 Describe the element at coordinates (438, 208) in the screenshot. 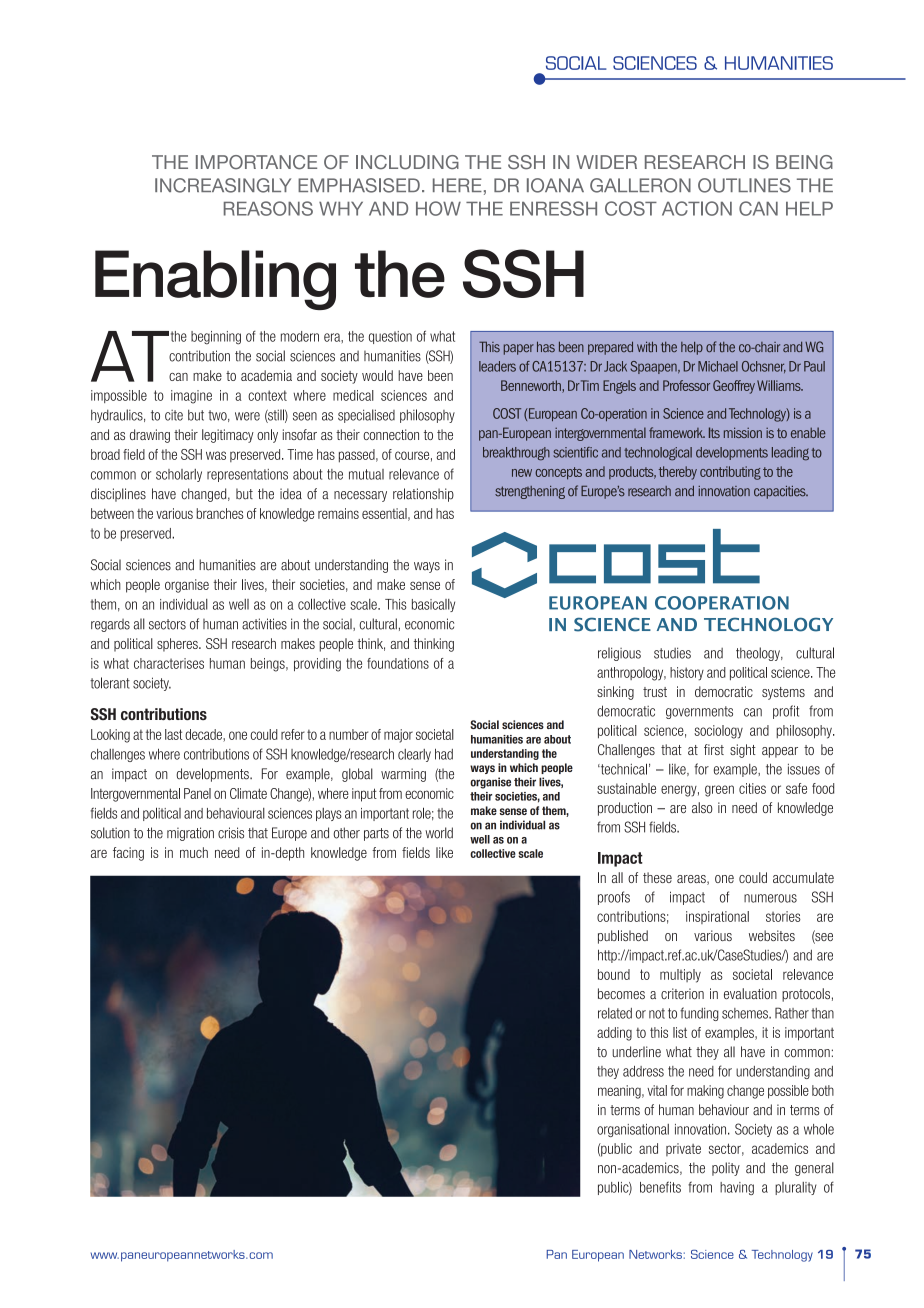

I see `HOW` at that location.
